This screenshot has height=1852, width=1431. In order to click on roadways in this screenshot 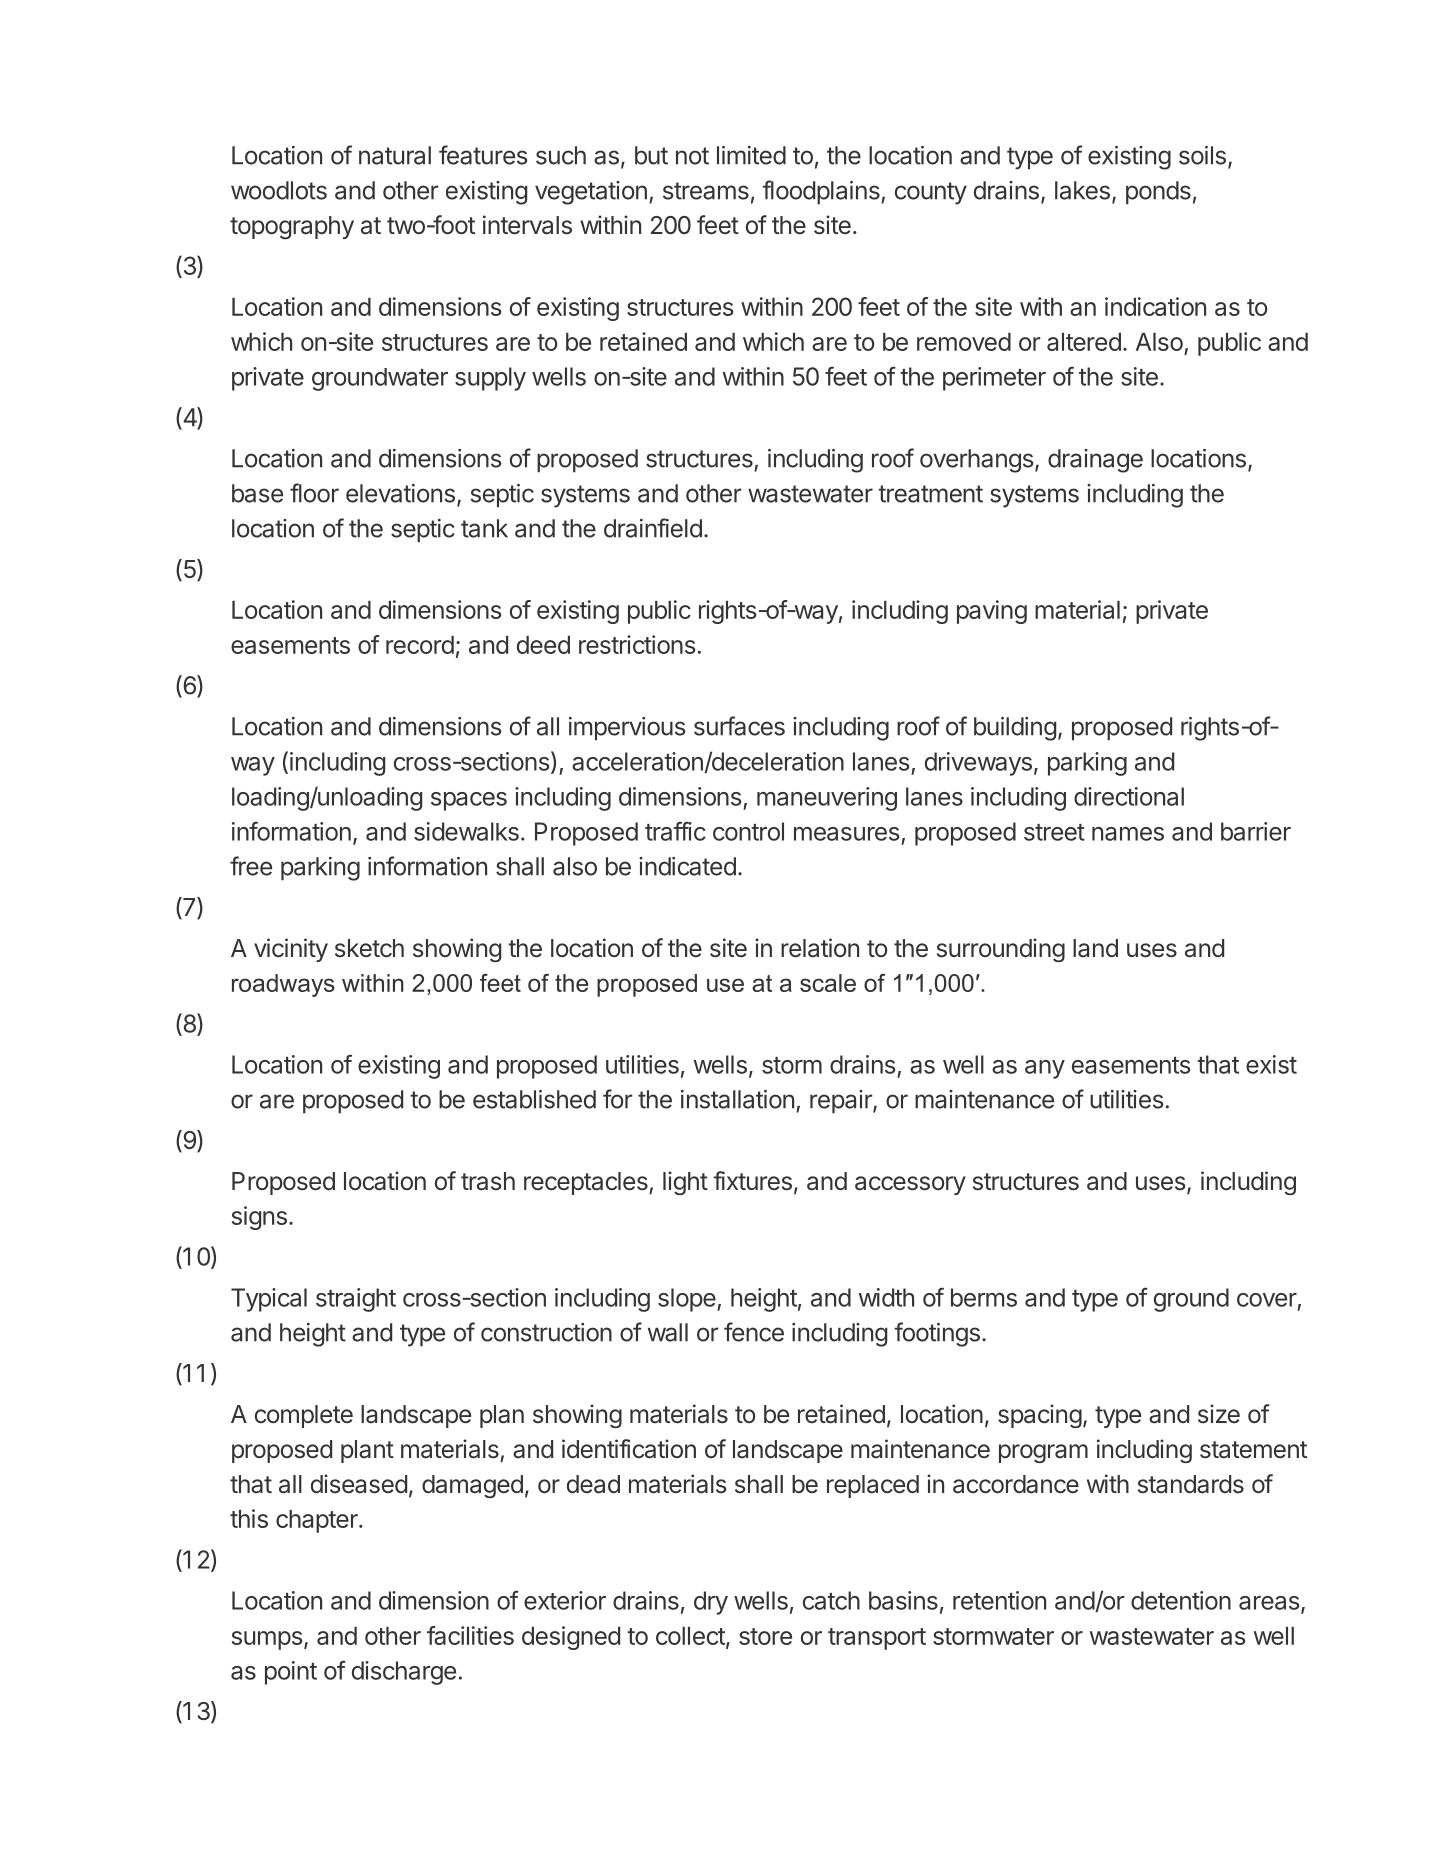, I will do `click(283, 985)`.
